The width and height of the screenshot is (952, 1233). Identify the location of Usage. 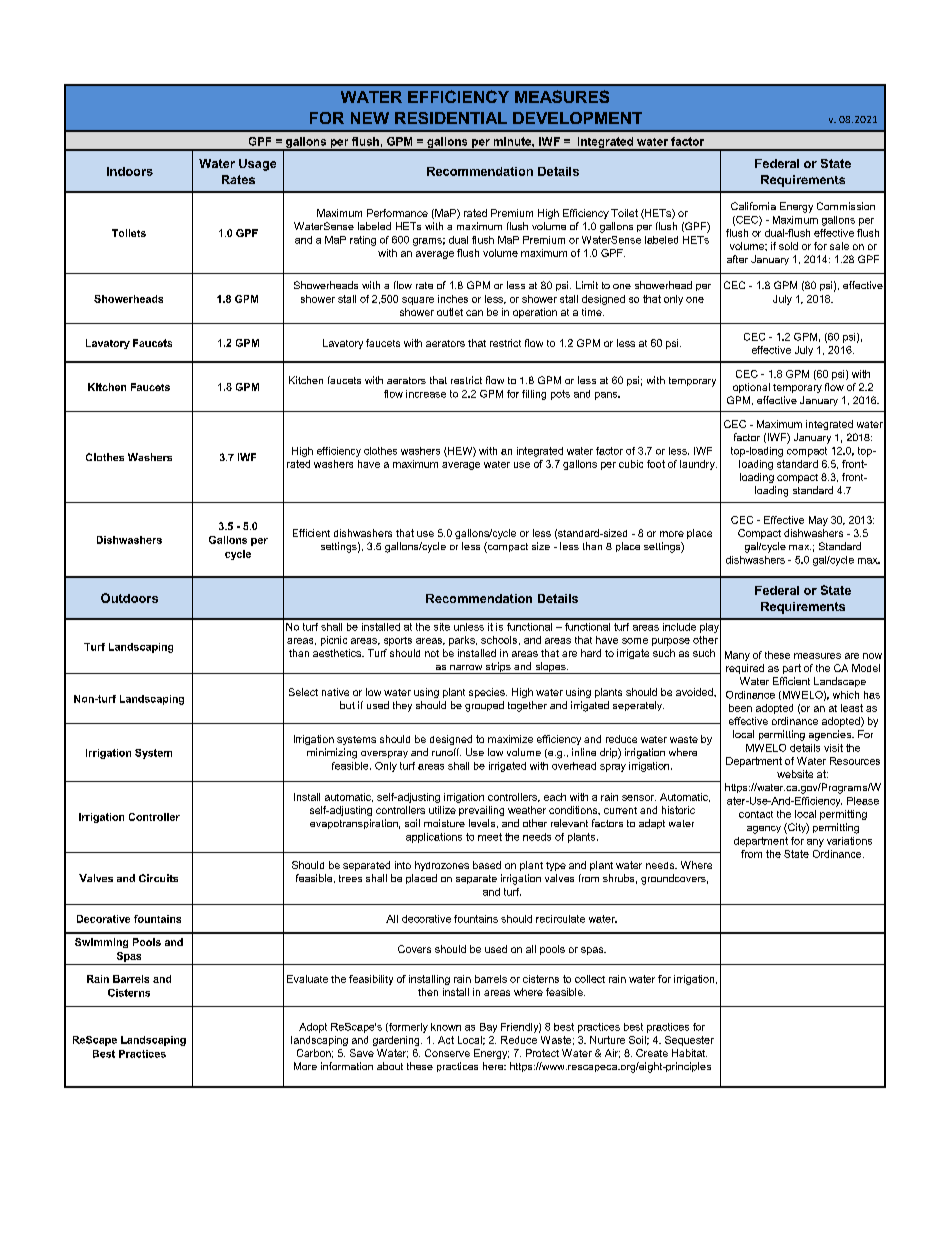
(257, 165).
